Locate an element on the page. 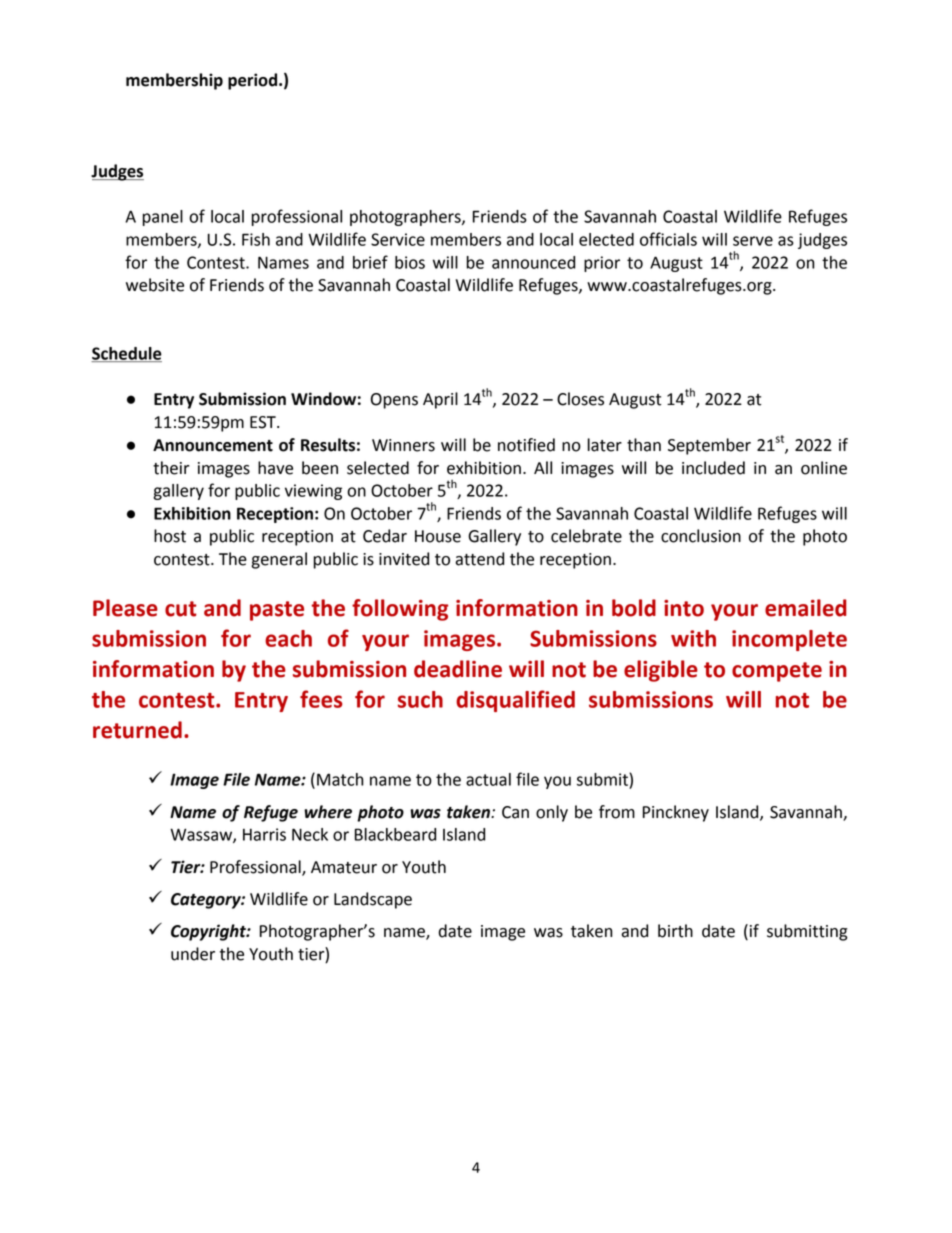 The image size is (952, 1233). period is located at coordinates (254, 81).
